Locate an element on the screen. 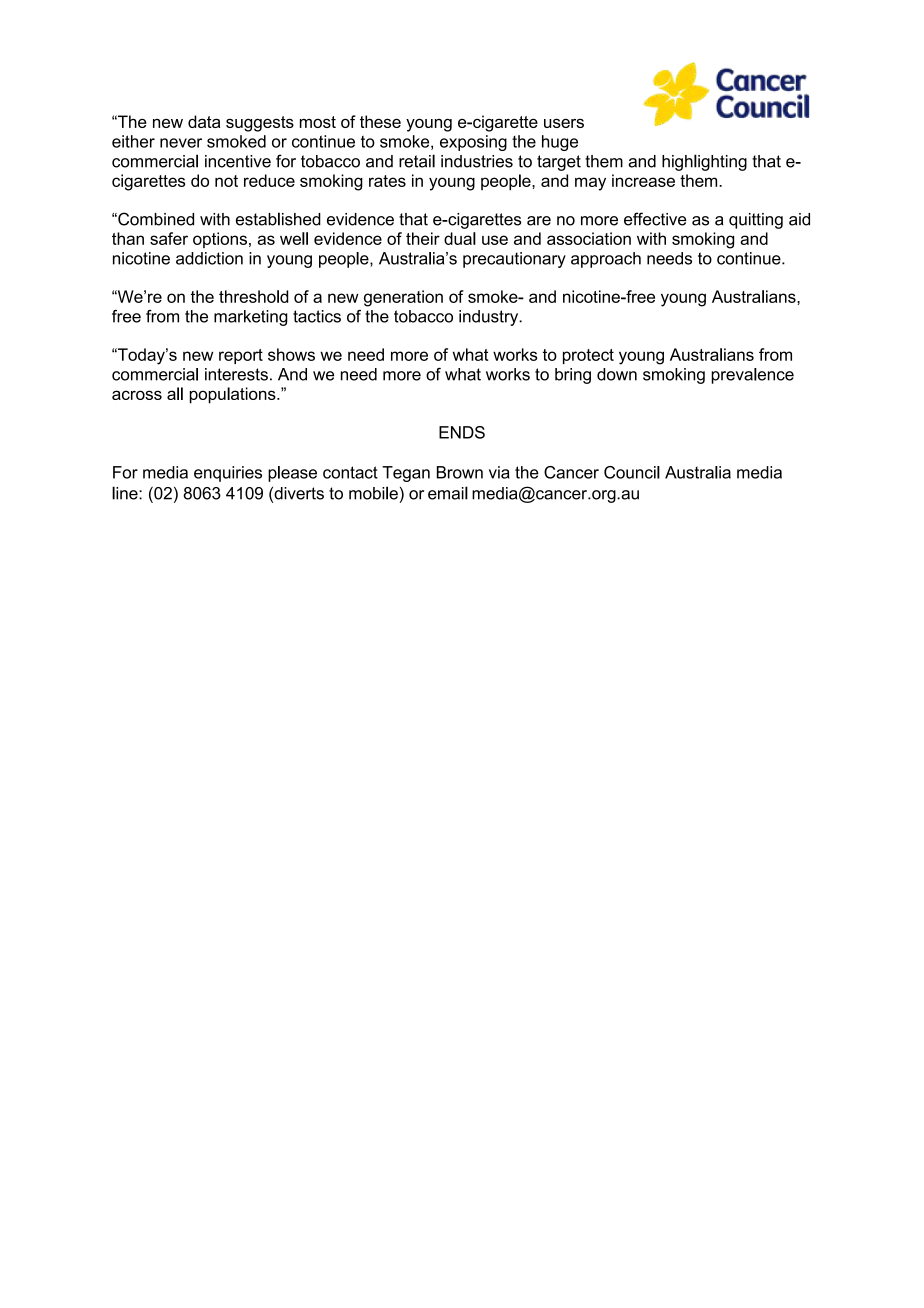 The image size is (924, 1308). enquiries is located at coordinates (228, 474).
